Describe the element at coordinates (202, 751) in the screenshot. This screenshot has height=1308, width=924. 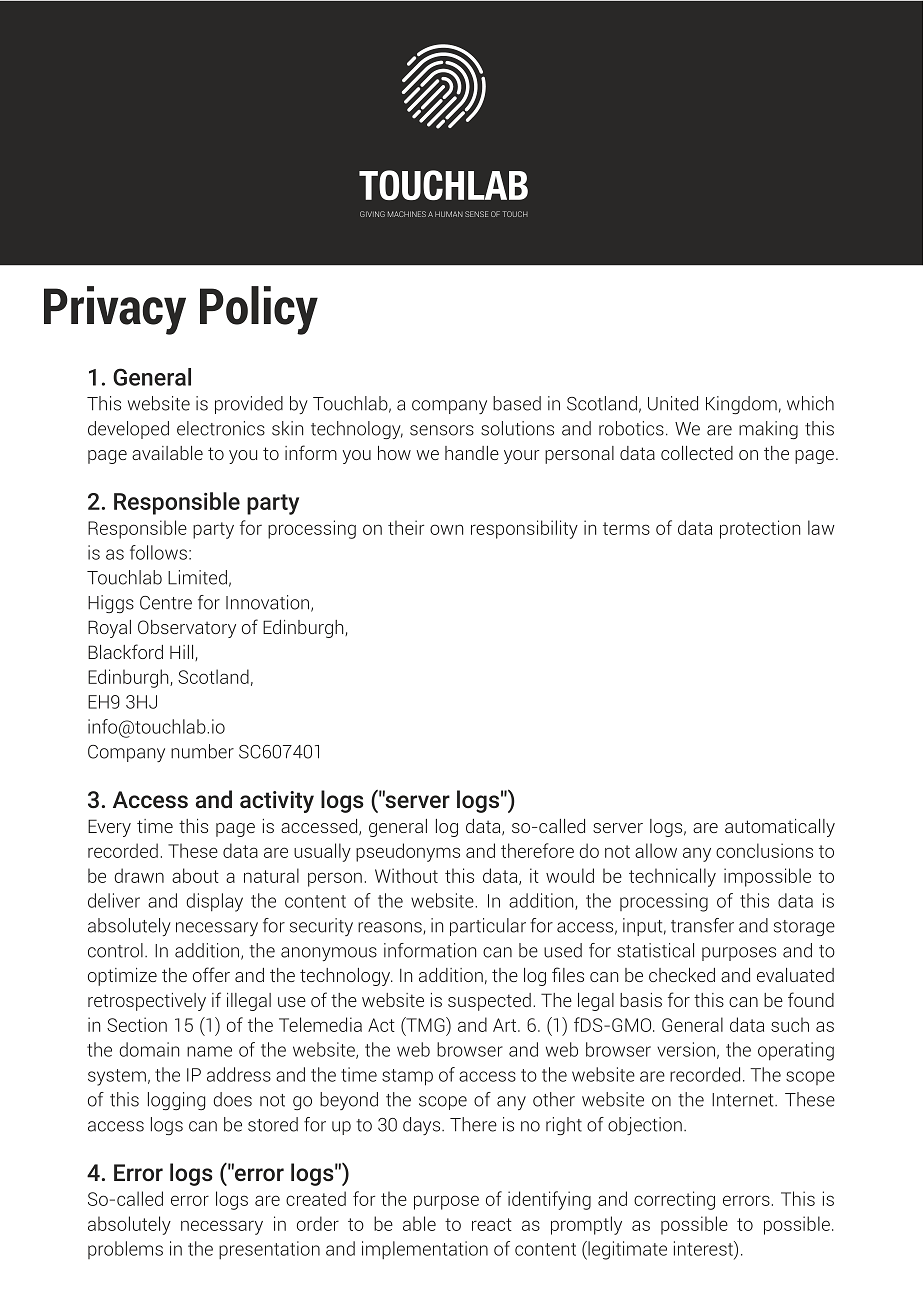
I see `number` at that location.
